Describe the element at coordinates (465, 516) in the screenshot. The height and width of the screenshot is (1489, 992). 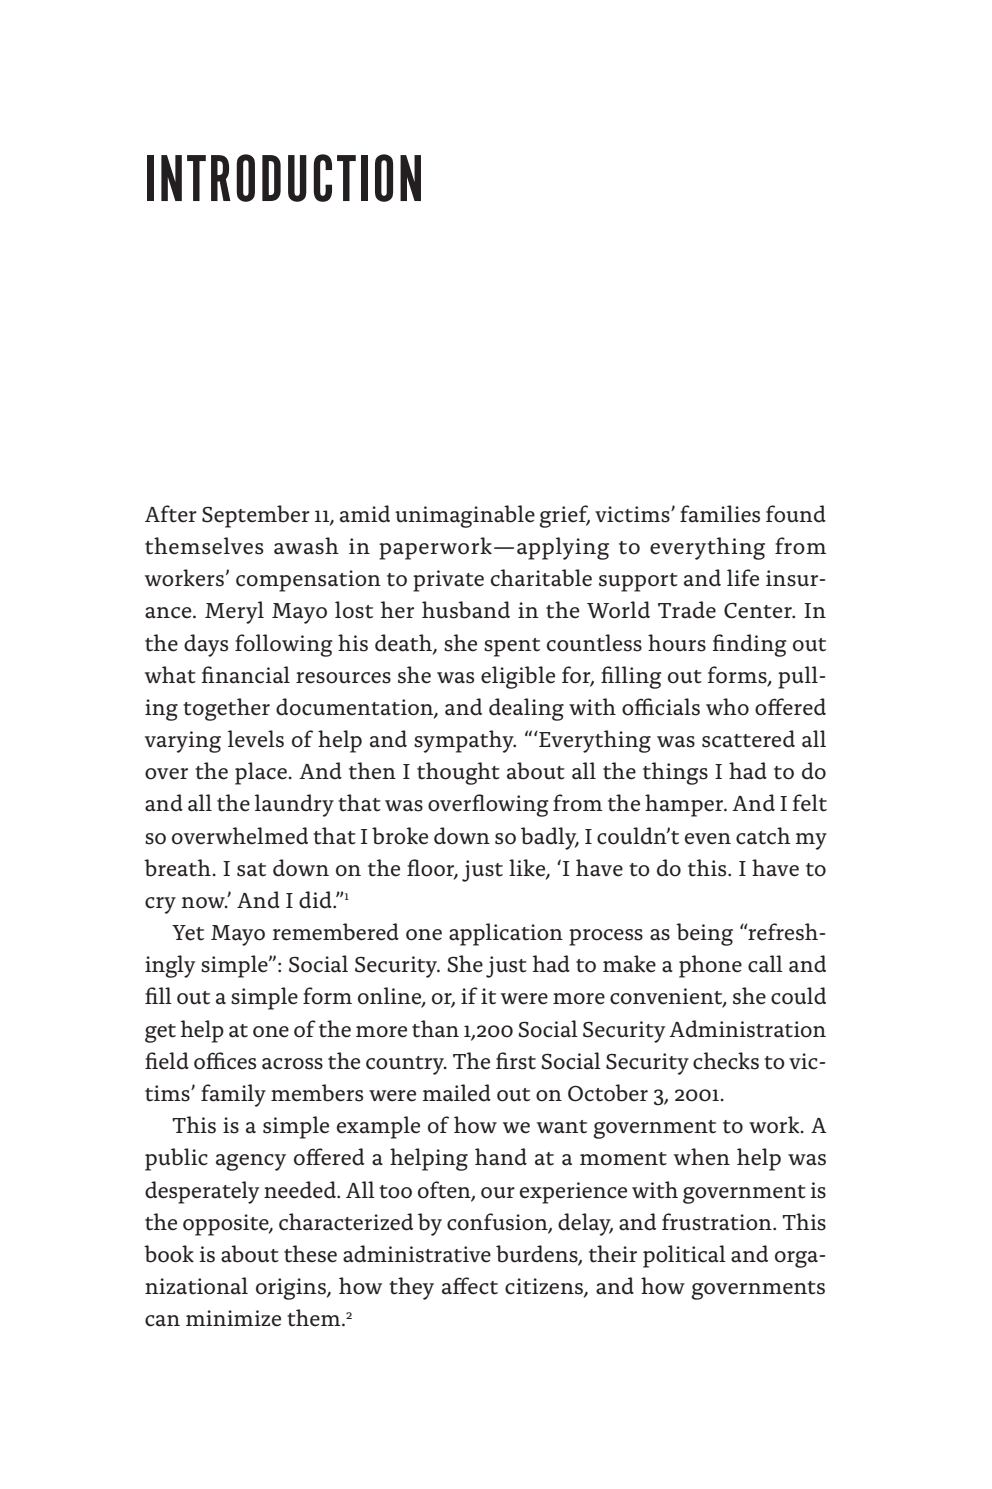
I see `unimaginable` at that location.
